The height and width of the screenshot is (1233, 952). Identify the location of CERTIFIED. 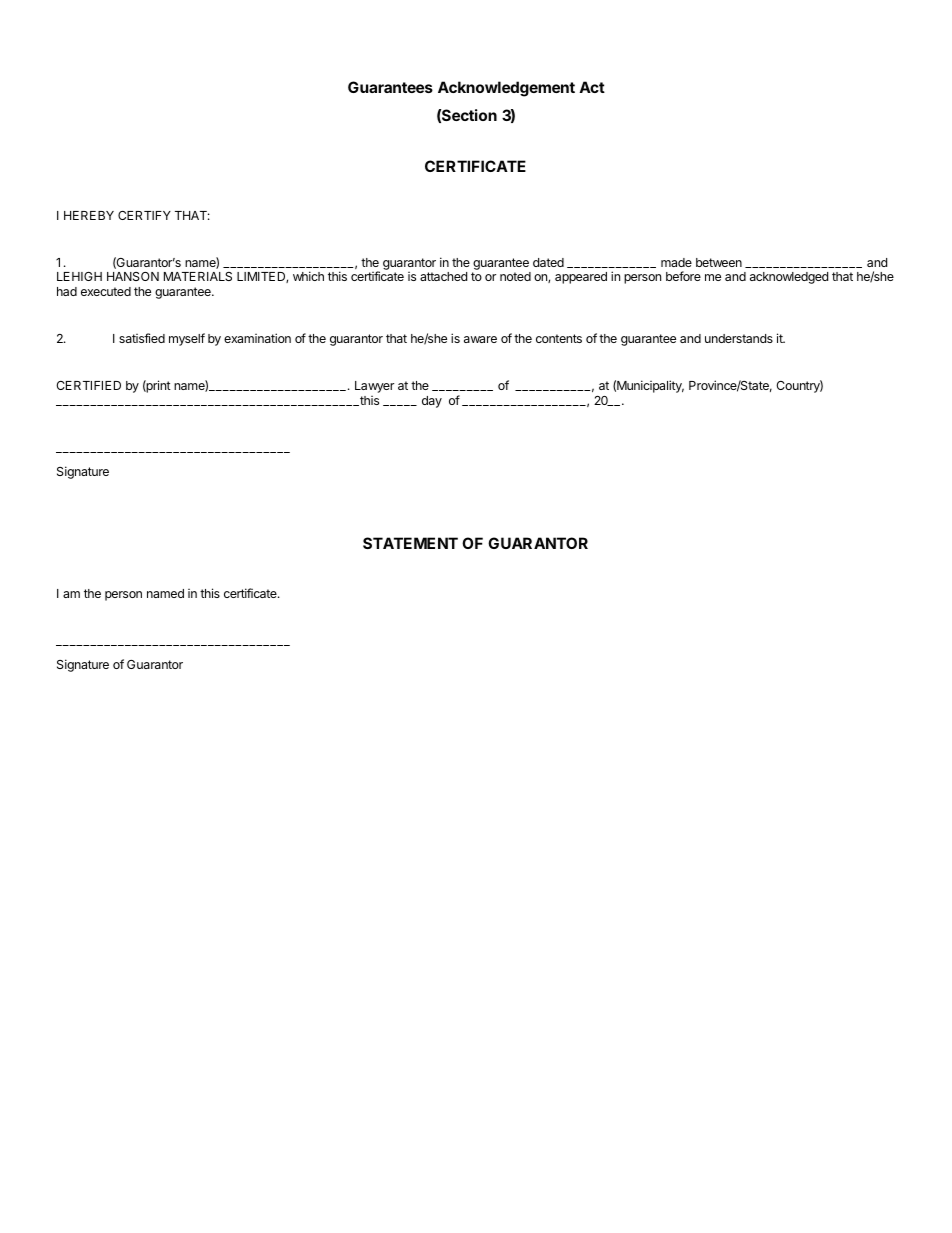
(88, 385).
